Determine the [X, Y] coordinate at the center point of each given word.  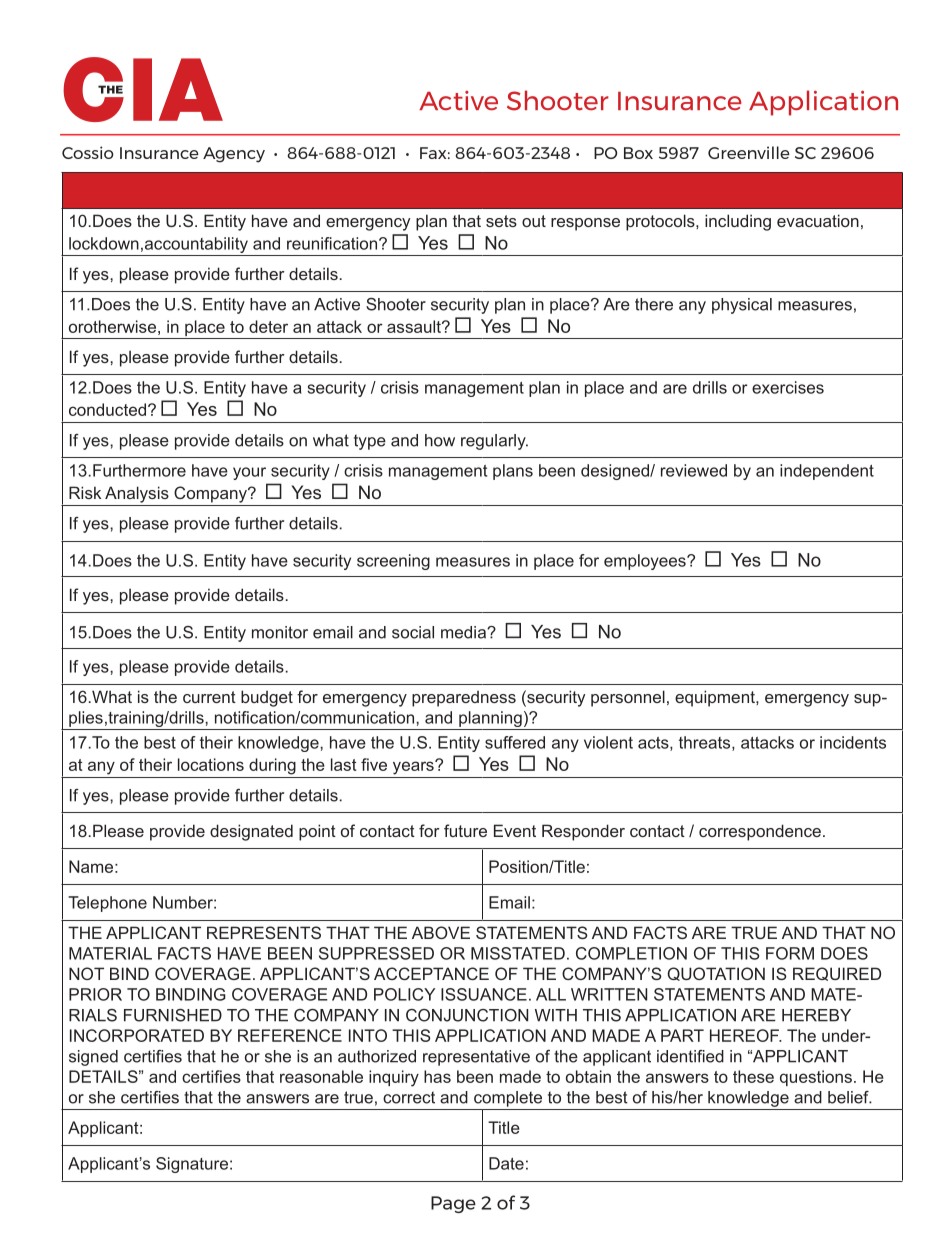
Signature [192, 1165]
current [209, 697]
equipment [716, 698]
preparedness [464, 699]
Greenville [749, 152]
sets [501, 221]
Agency [234, 155]
